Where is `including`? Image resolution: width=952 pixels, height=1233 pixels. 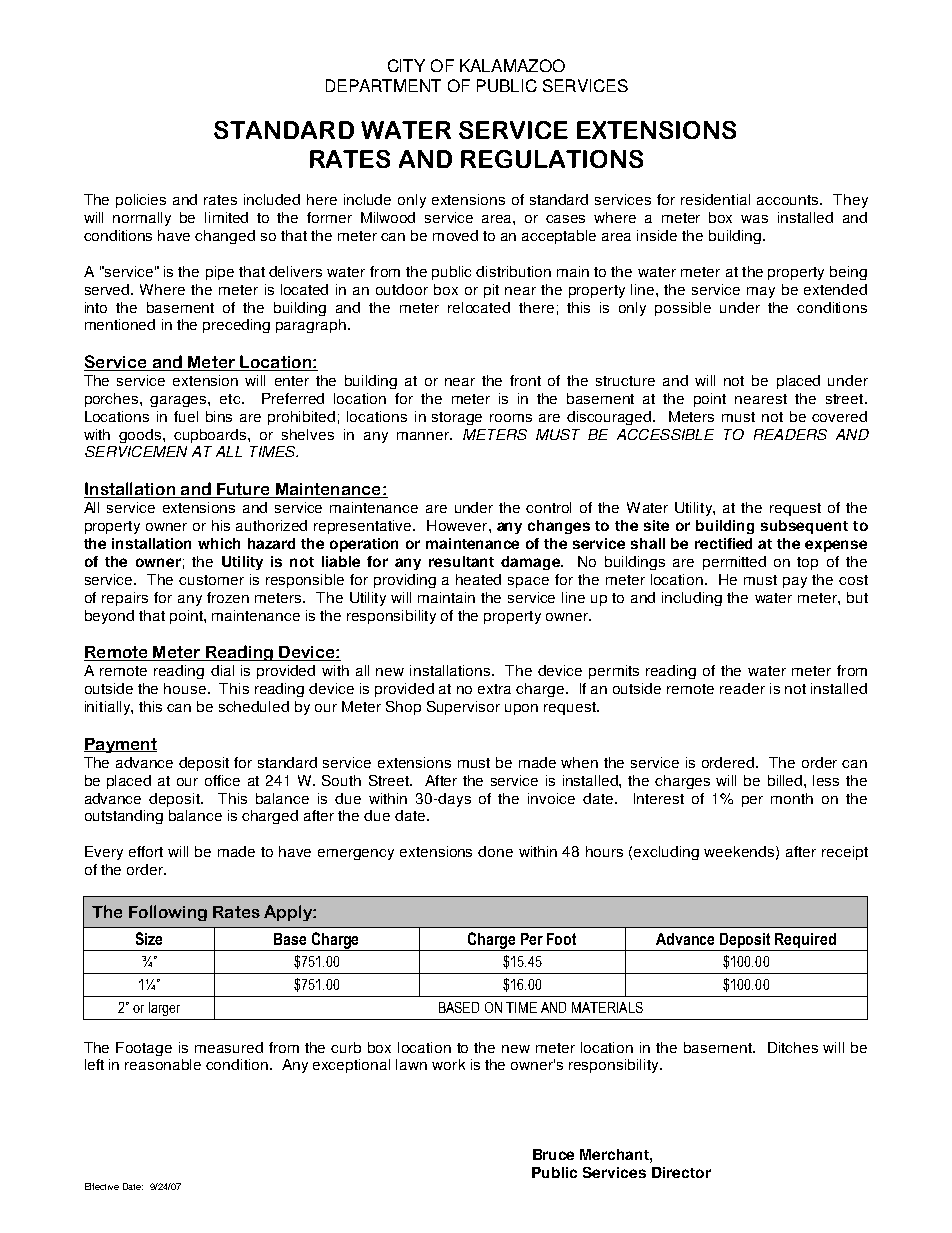
including is located at coordinates (692, 599).
